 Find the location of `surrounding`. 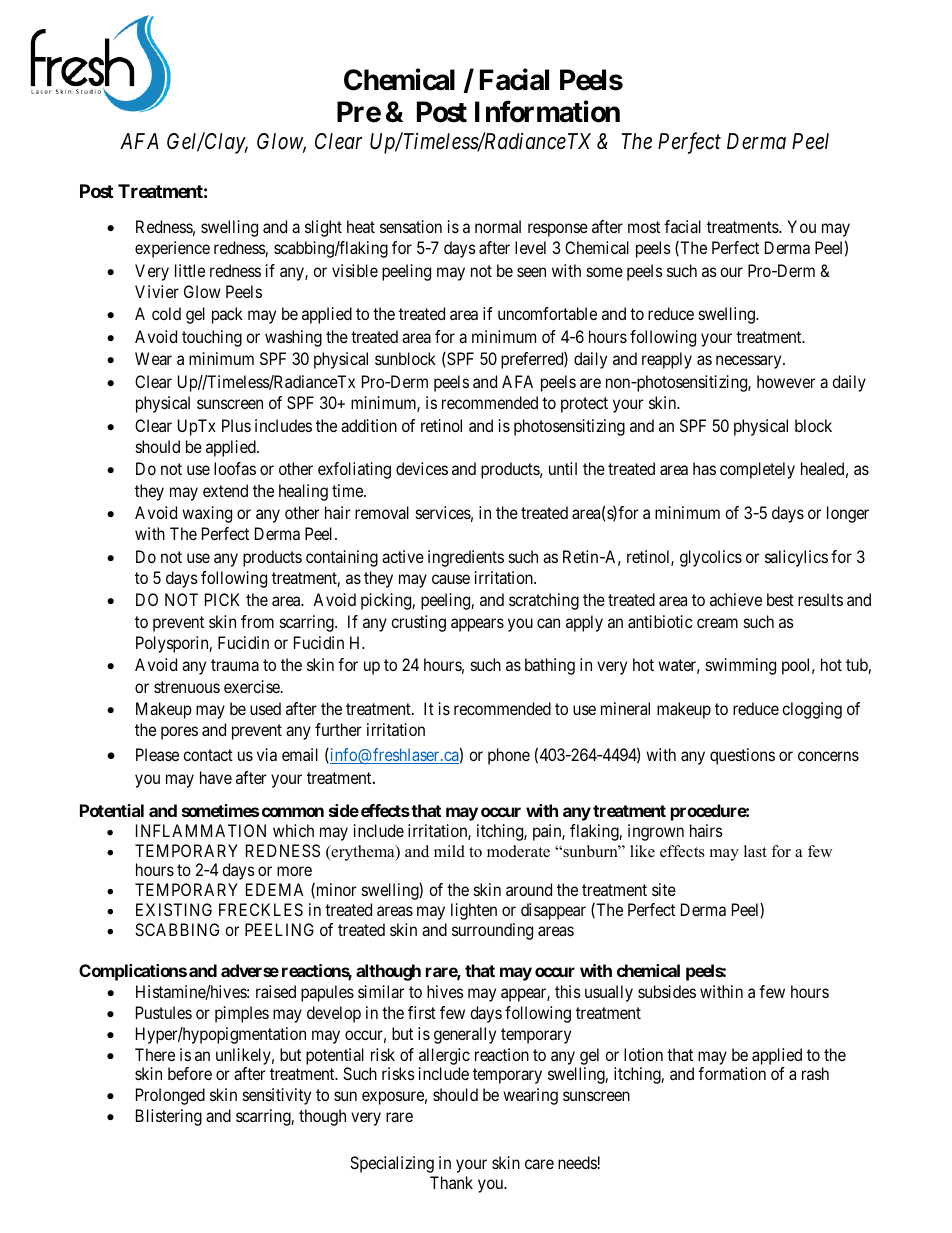

surrounding is located at coordinates (492, 931).
